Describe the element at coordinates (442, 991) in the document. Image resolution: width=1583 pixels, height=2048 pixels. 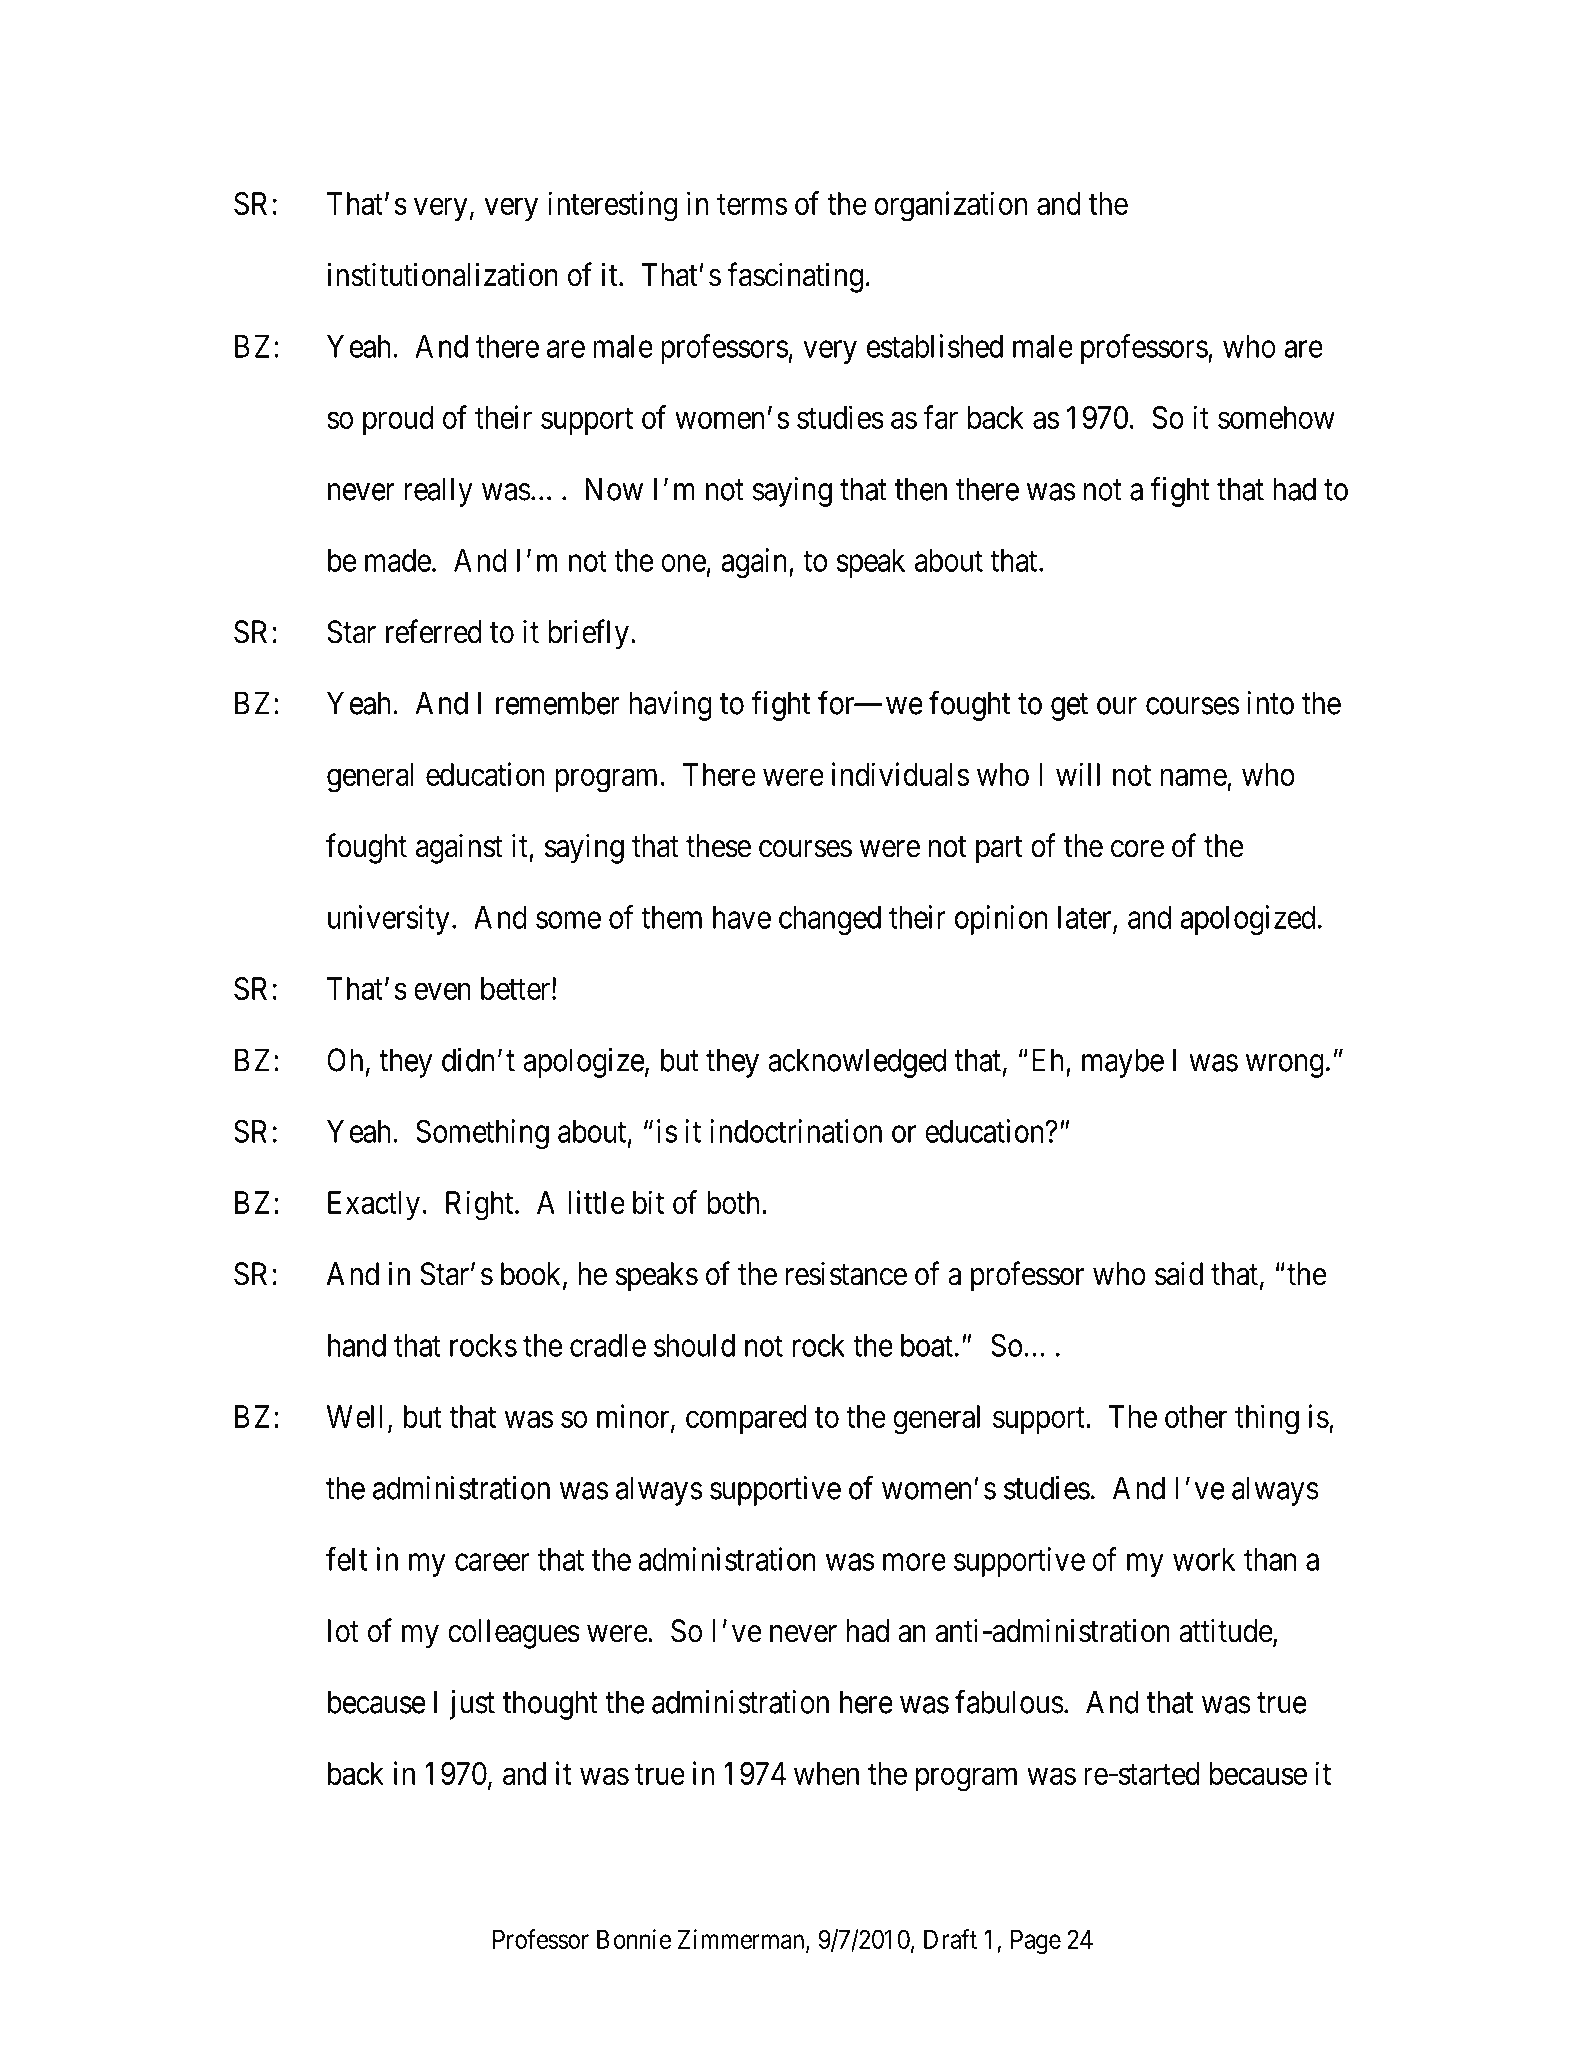
I see `even` at that location.
